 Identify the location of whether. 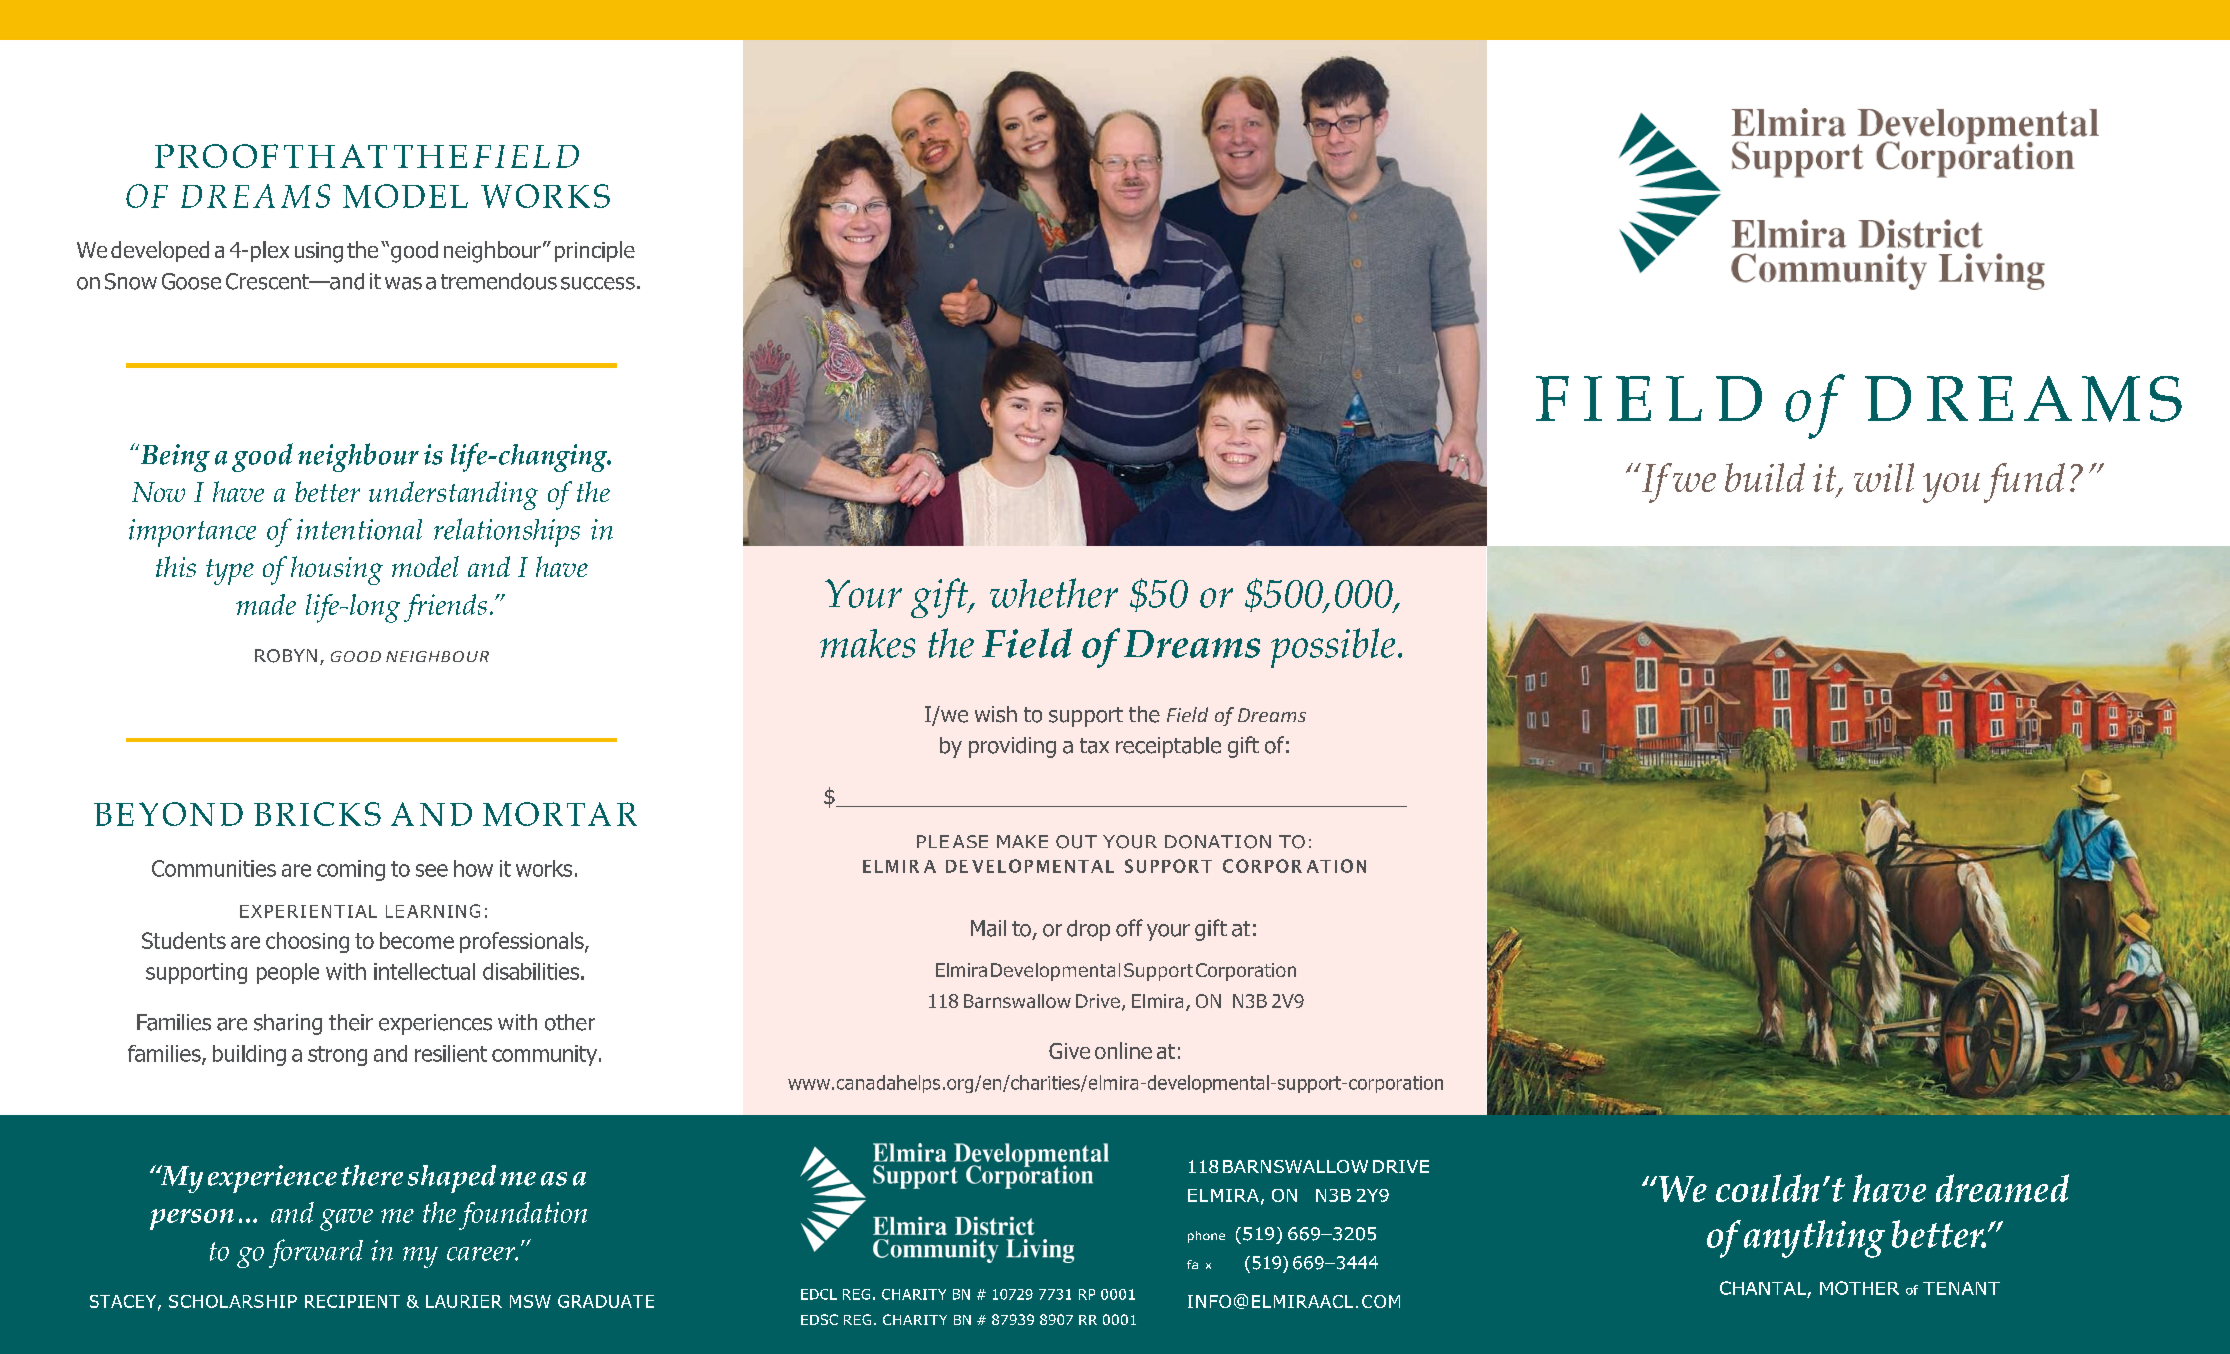
(1054, 593).
